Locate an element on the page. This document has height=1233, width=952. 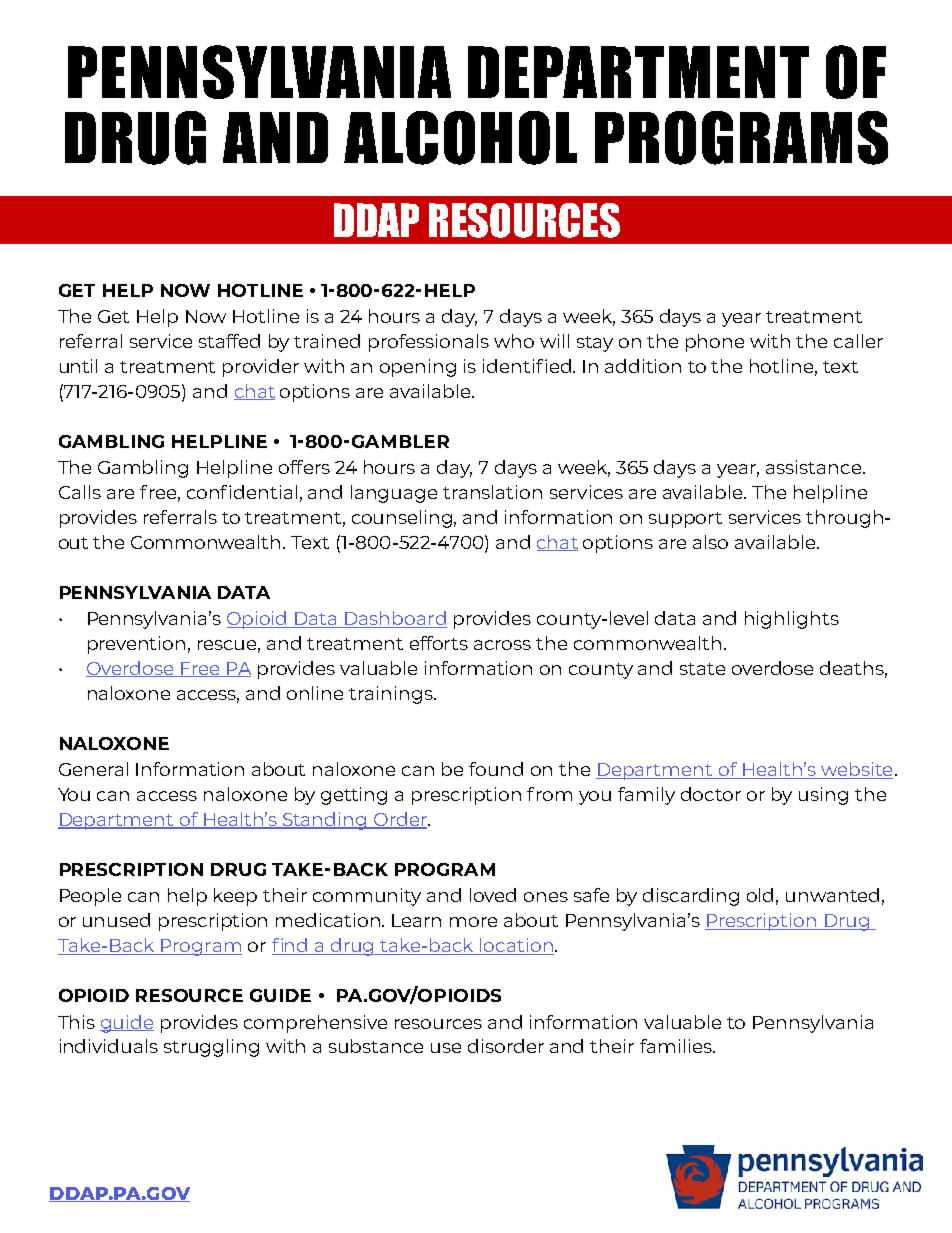
ALCOHOL is located at coordinates (460, 138).
